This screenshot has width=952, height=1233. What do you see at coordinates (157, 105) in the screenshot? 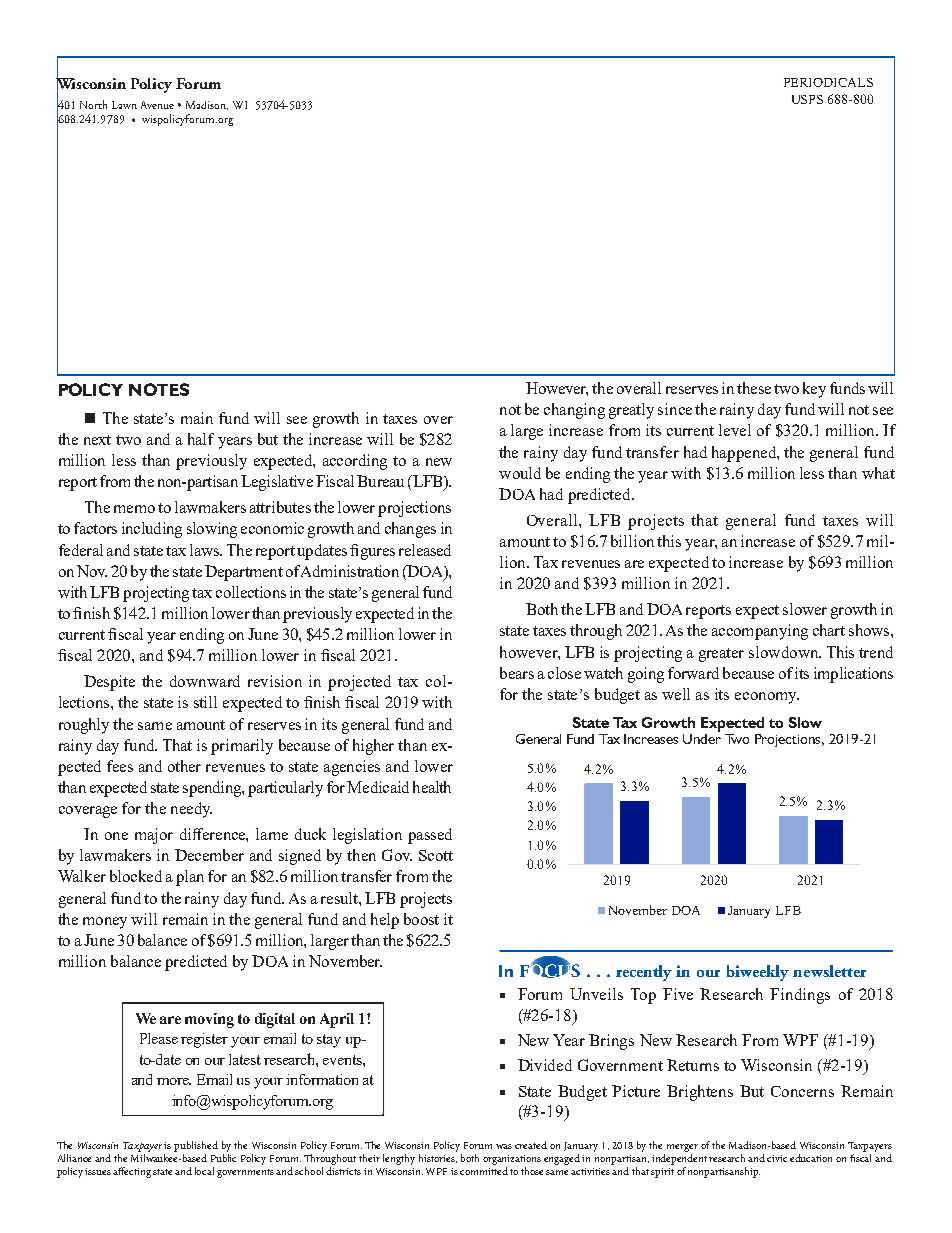
I see `Avenue` at bounding box center [157, 105].
